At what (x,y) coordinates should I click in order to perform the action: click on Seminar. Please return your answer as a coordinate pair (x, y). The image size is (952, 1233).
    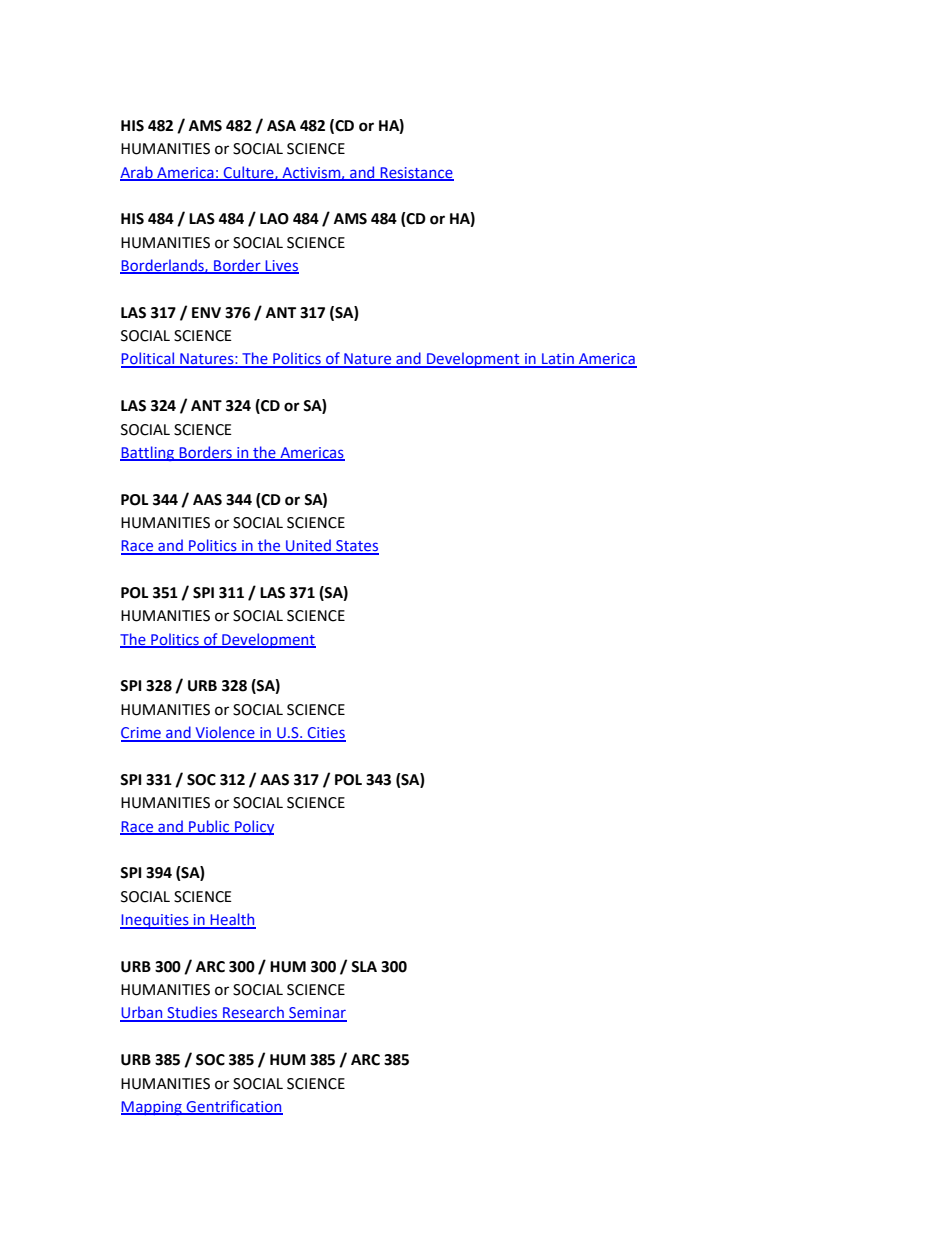
    Looking at the image, I should click on (317, 1014).
